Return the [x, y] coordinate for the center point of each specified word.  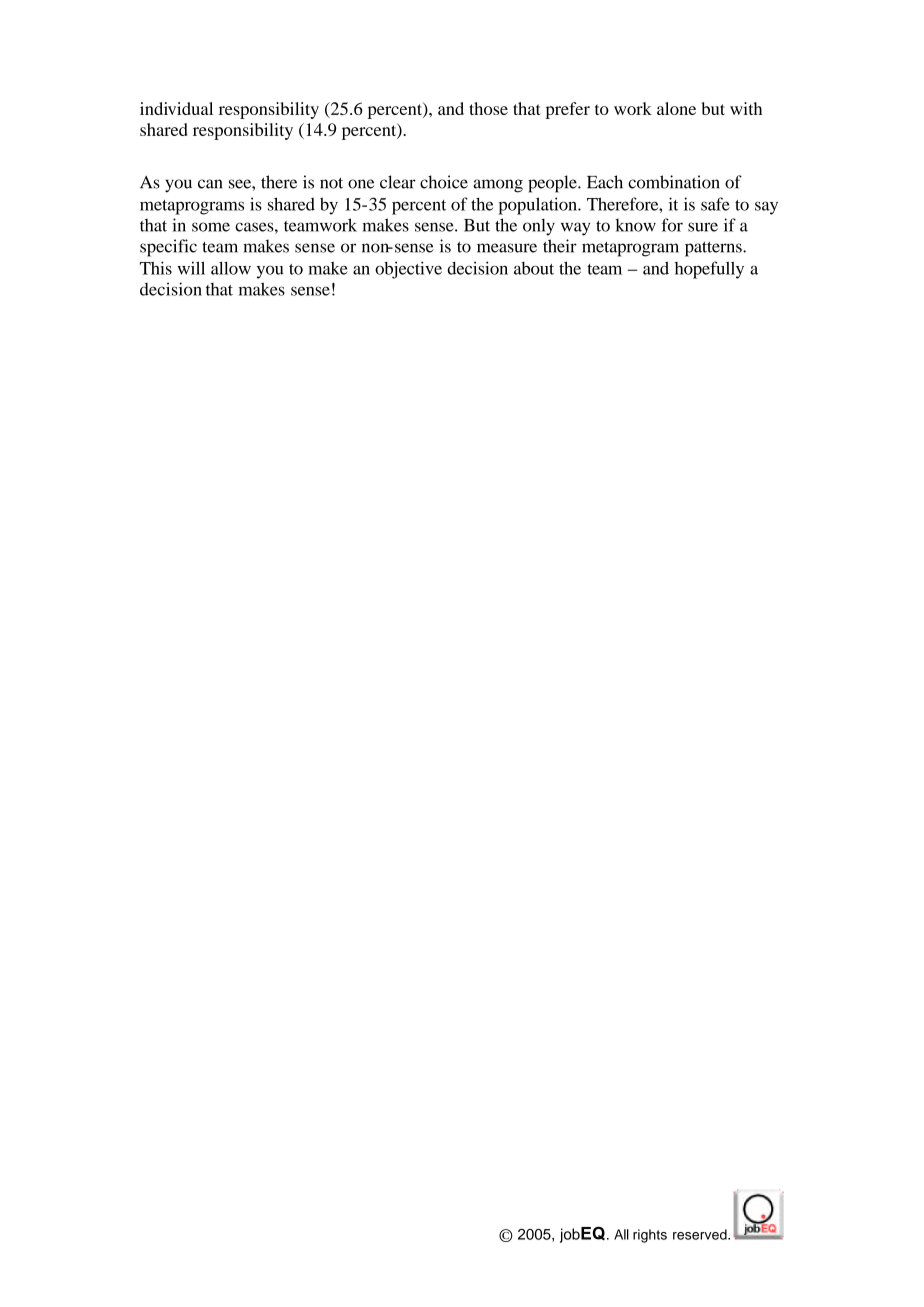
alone [676, 108]
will [191, 268]
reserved [701, 1234]
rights [650, 1236]
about [534, 268]
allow [231, 268]
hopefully [709, 270]
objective [408, 270]
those [489, 108]
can [210, 184]
